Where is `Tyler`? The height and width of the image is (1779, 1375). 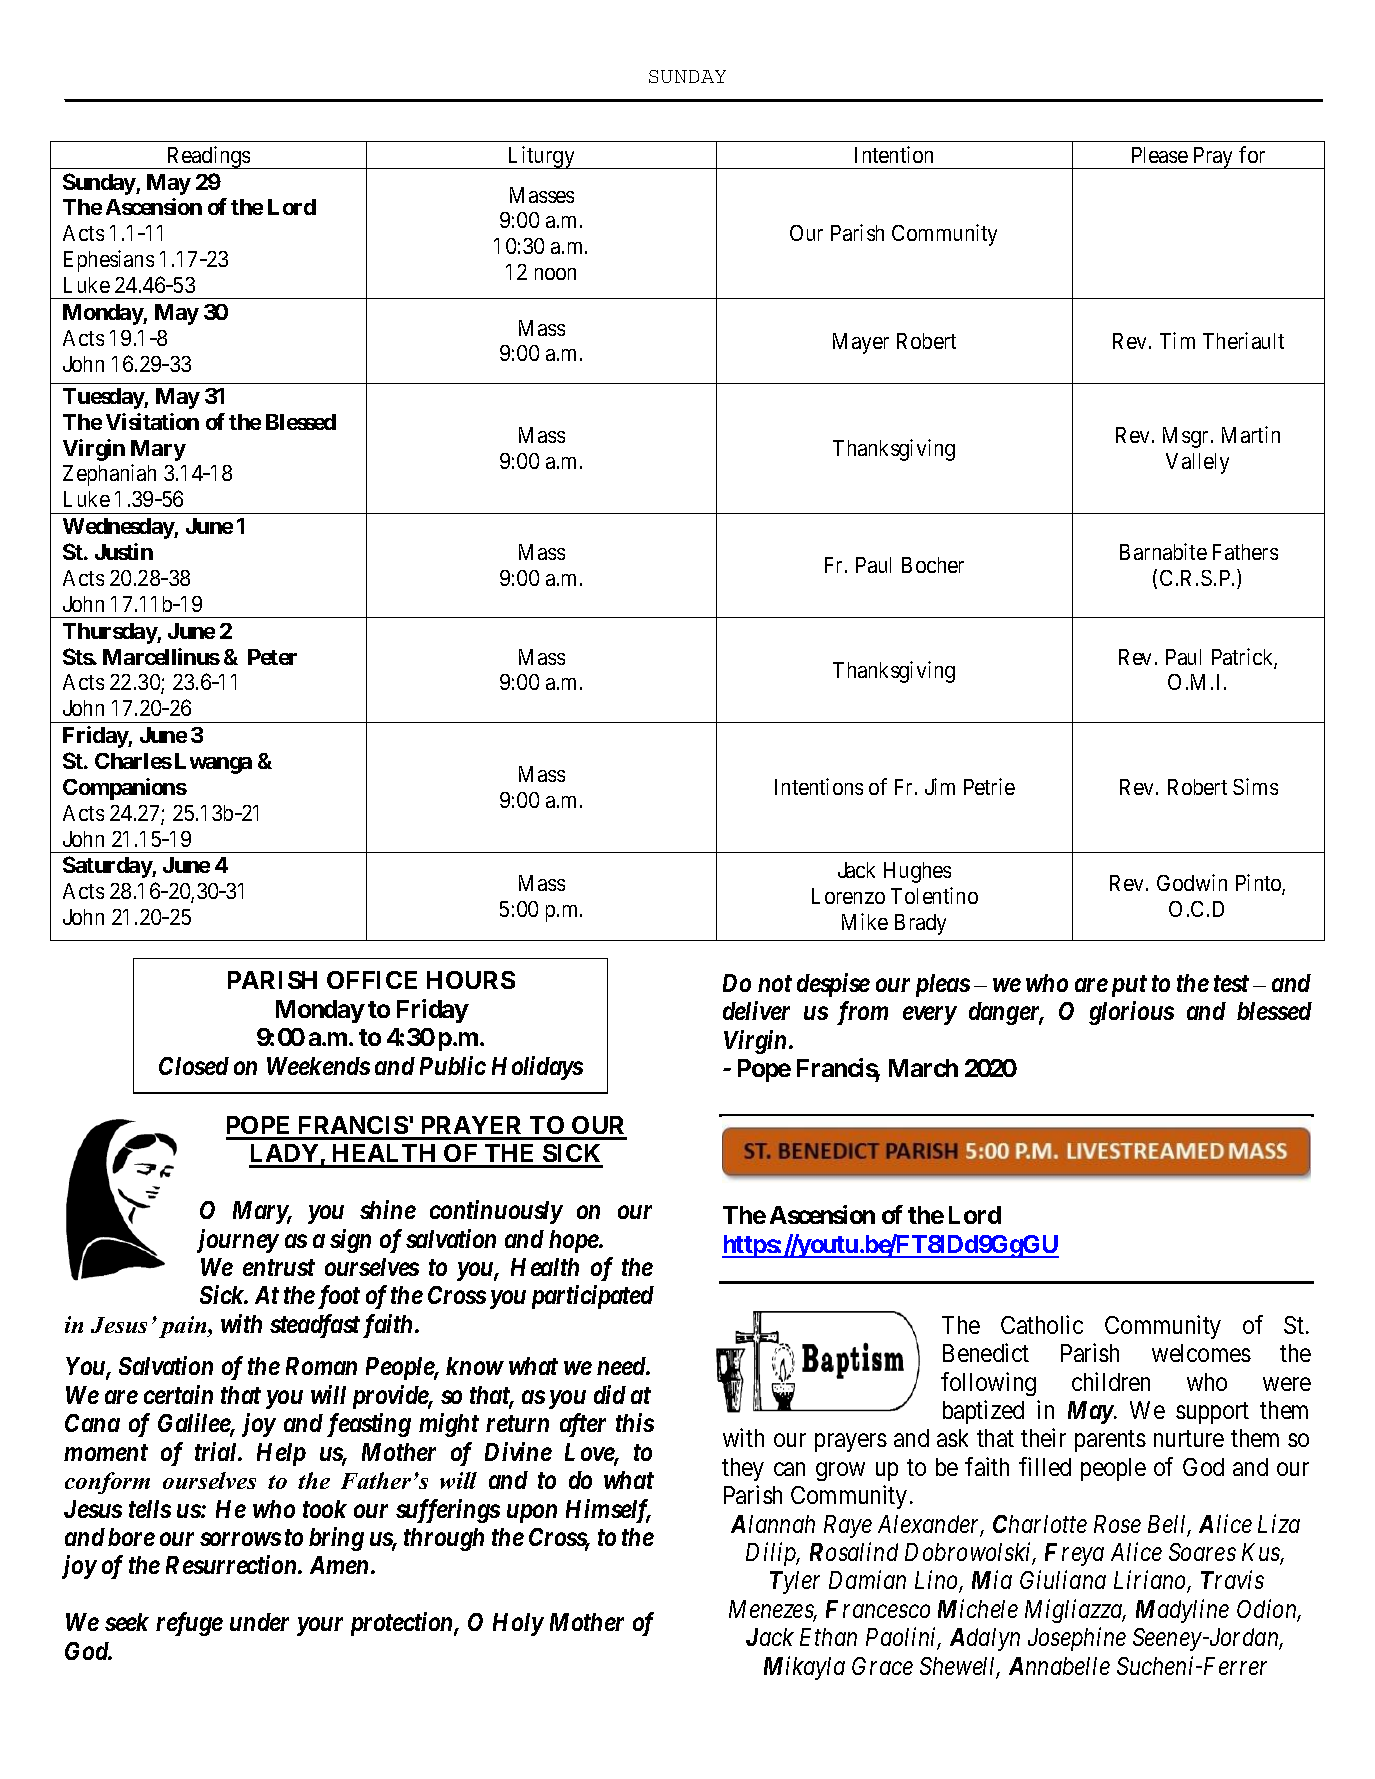
Tyler is located at coordinates (795, 1582).
